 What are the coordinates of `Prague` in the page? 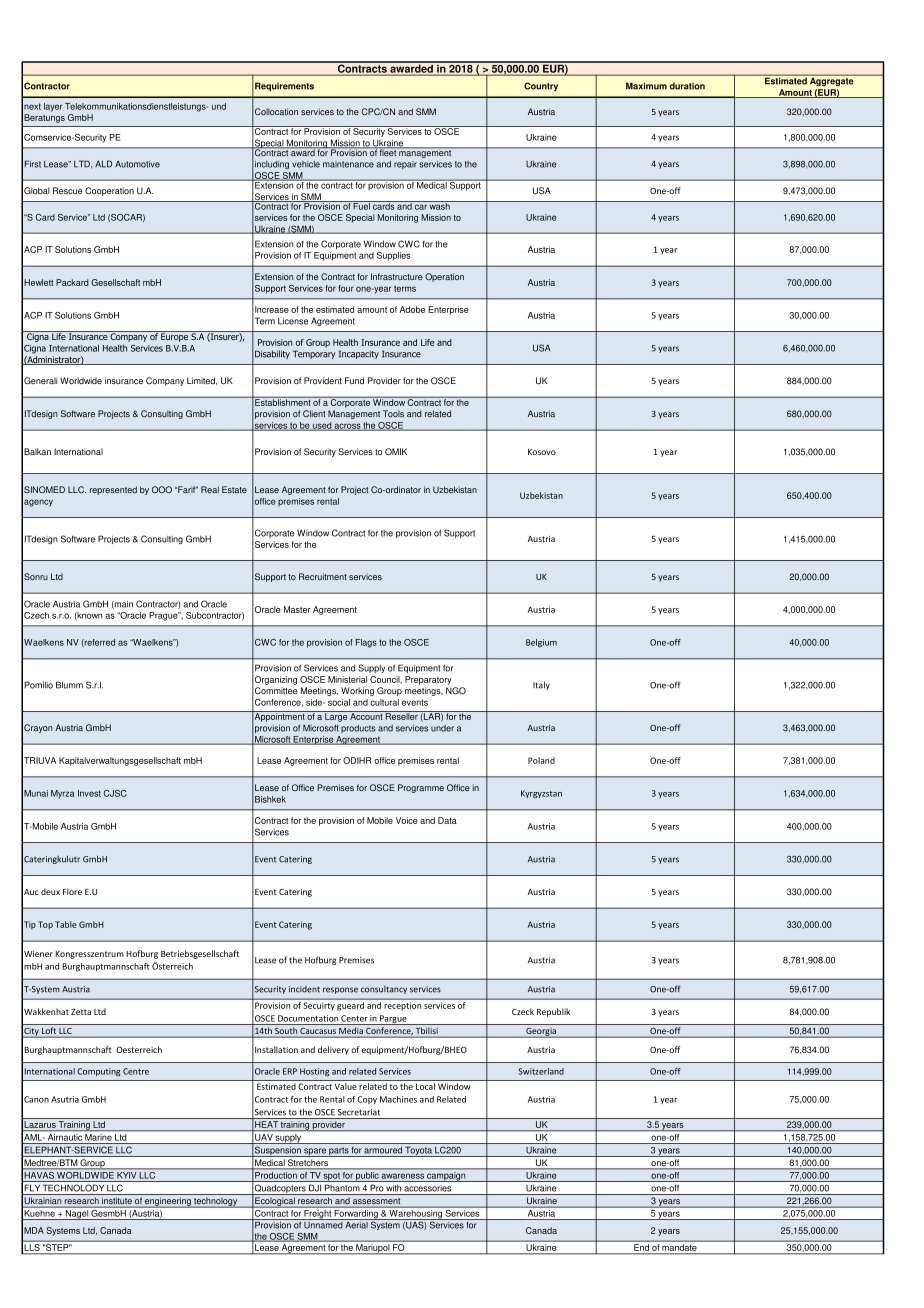 It's located at (164, 616).
